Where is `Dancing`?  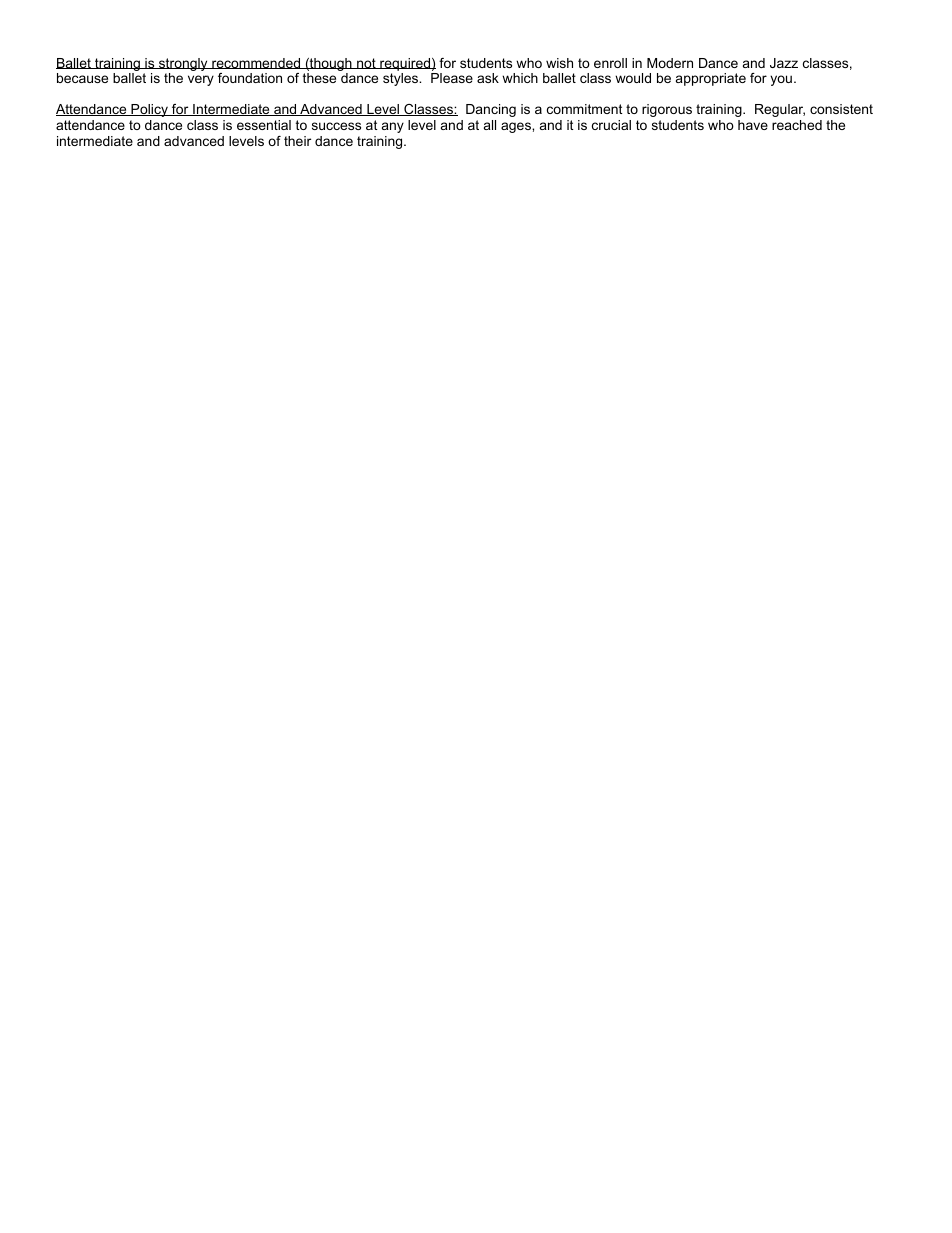
Dancing is located at coordinates (491, 110).
